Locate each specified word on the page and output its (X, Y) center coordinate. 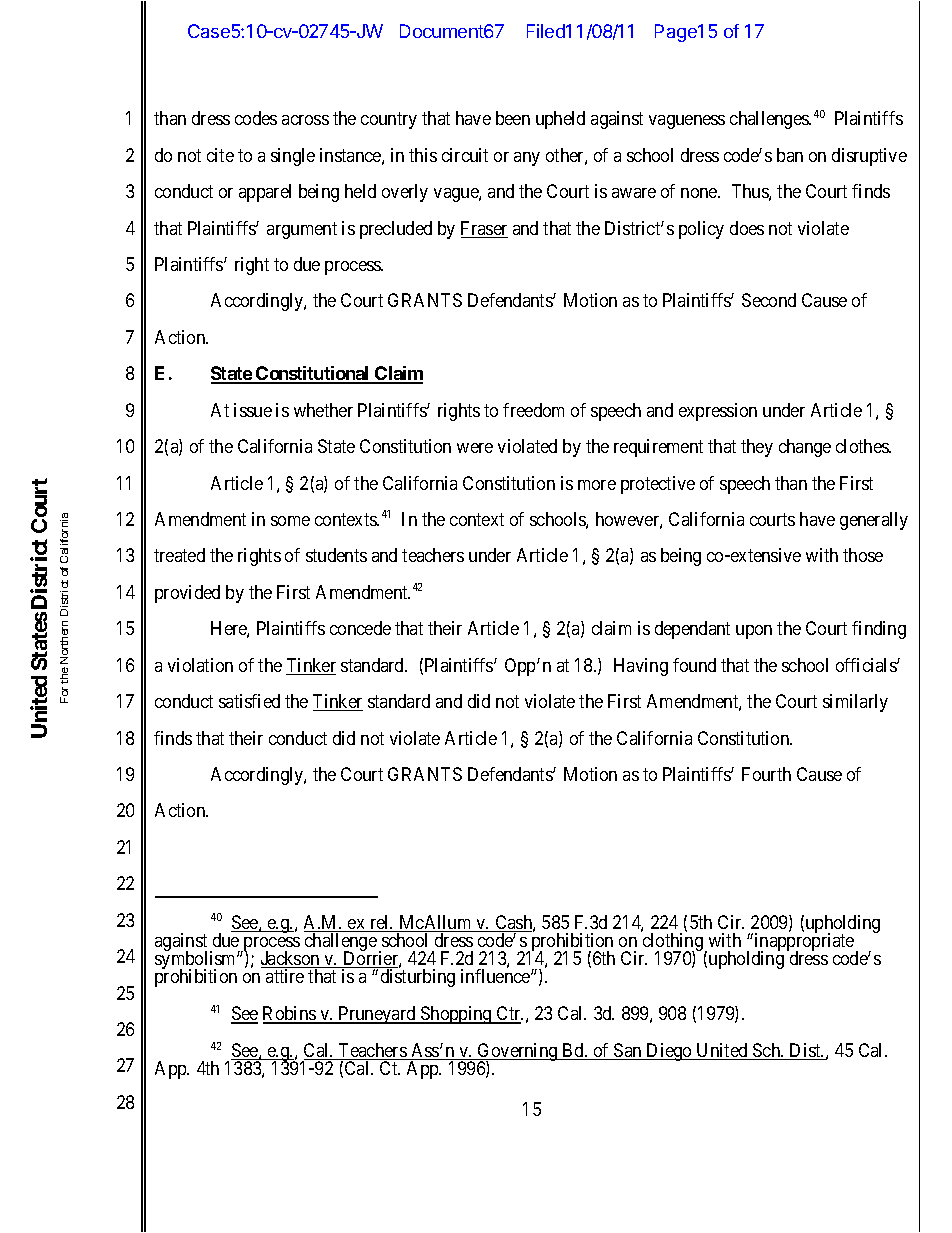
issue (253, 410)
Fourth (766, 774)
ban (790, 155)
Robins (290, 1014)
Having (641, 667)
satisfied (249, 701)
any (527, 159)
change (805, 448)
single (293, 157)
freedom (533, 410)
